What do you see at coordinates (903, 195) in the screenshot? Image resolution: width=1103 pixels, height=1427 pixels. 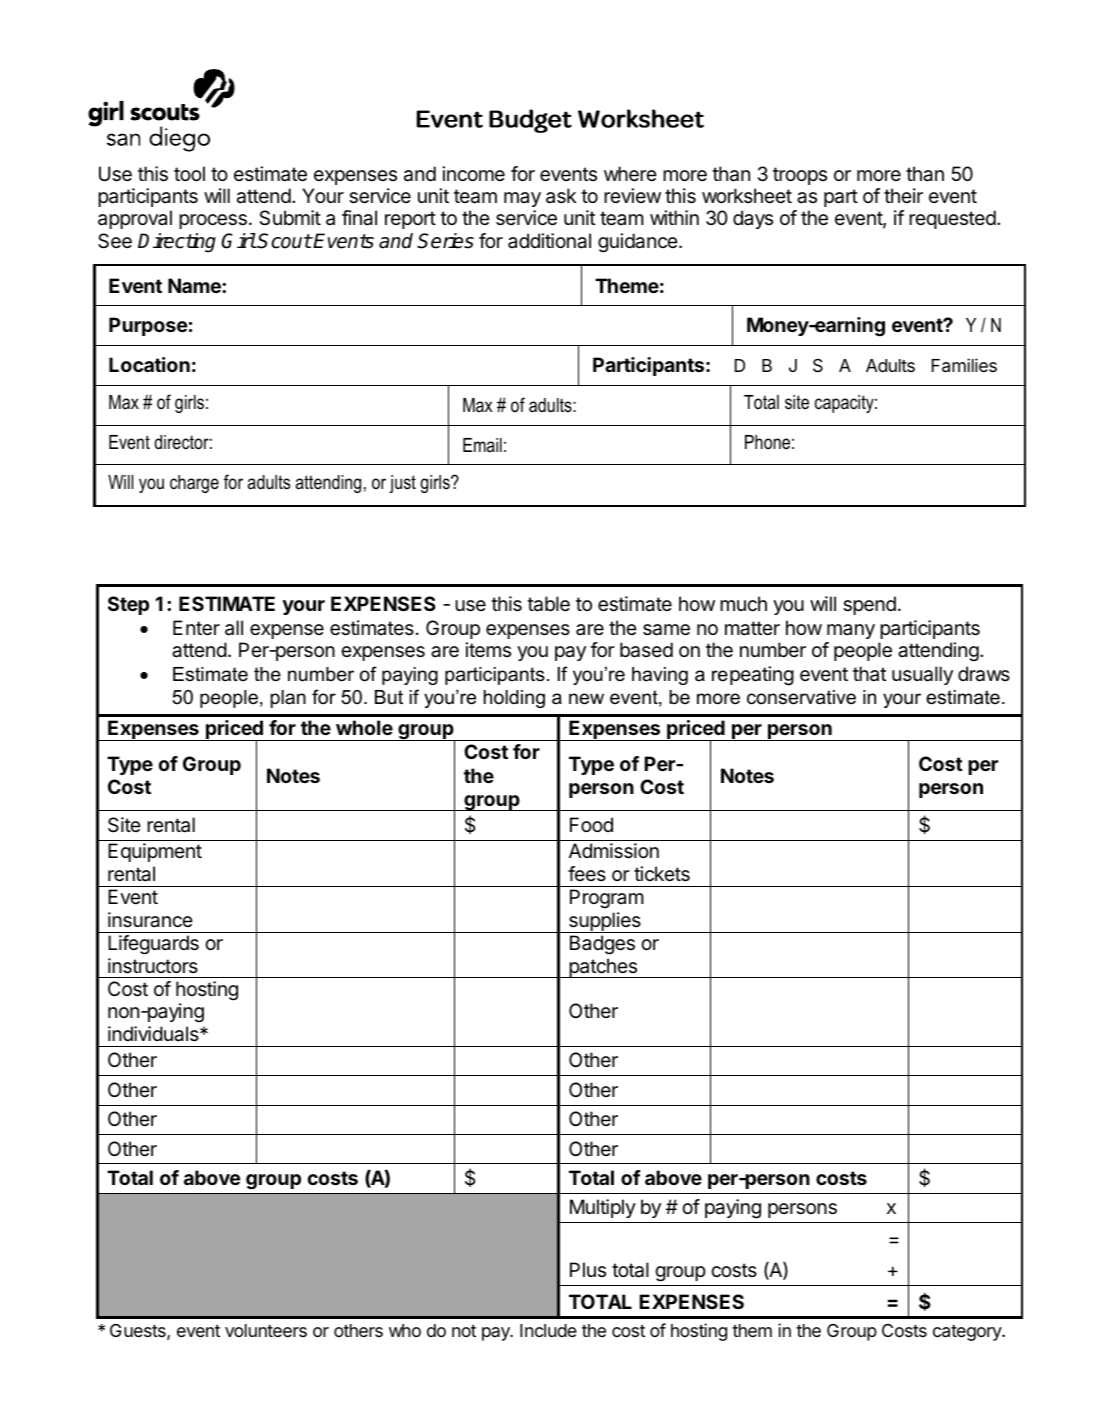 I see `their` at bounding box center [903, 195].
